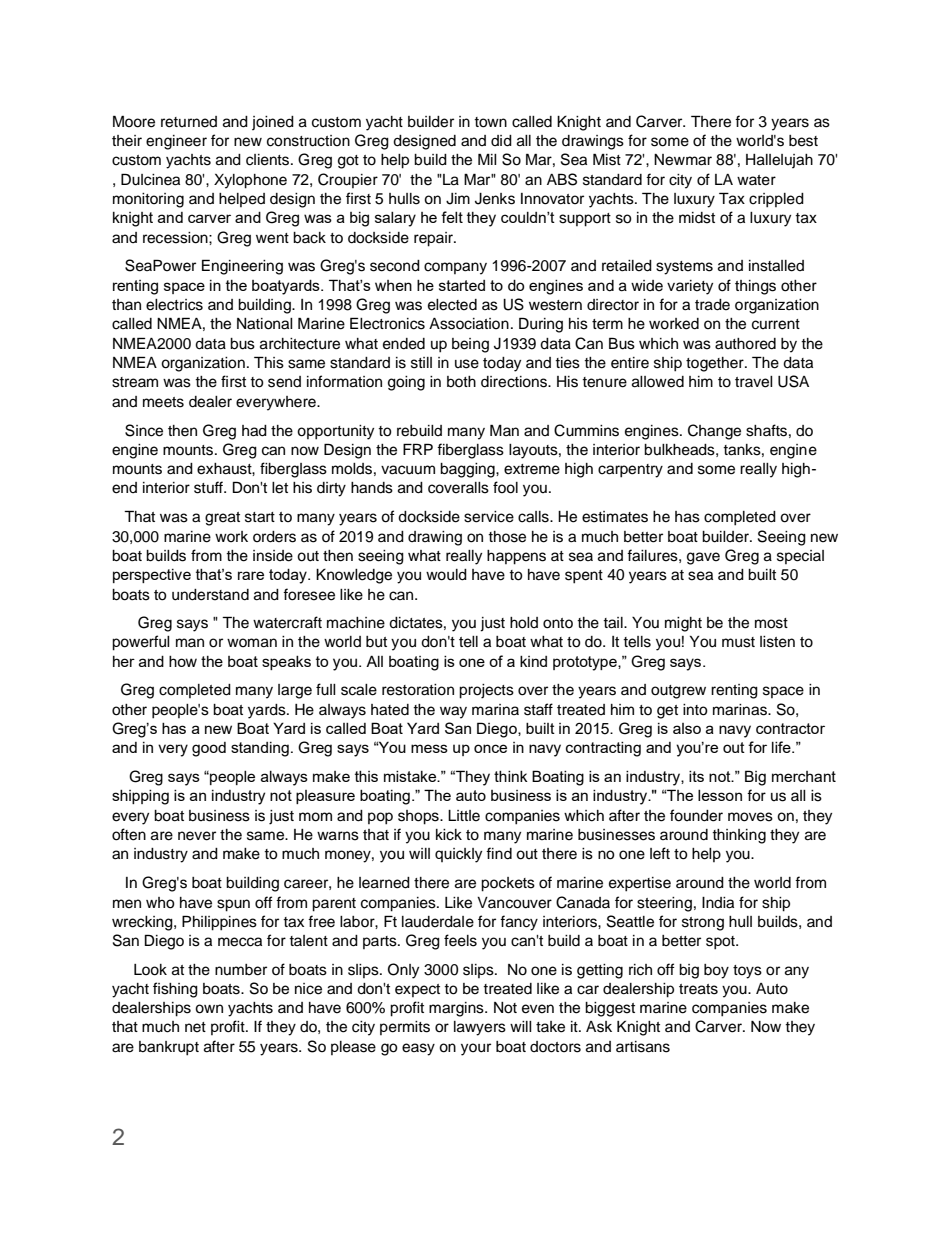 The image size is (952, 1233). Describe the element at coordinates (189, 122) in the screenshot. I see `returned` at that location.
